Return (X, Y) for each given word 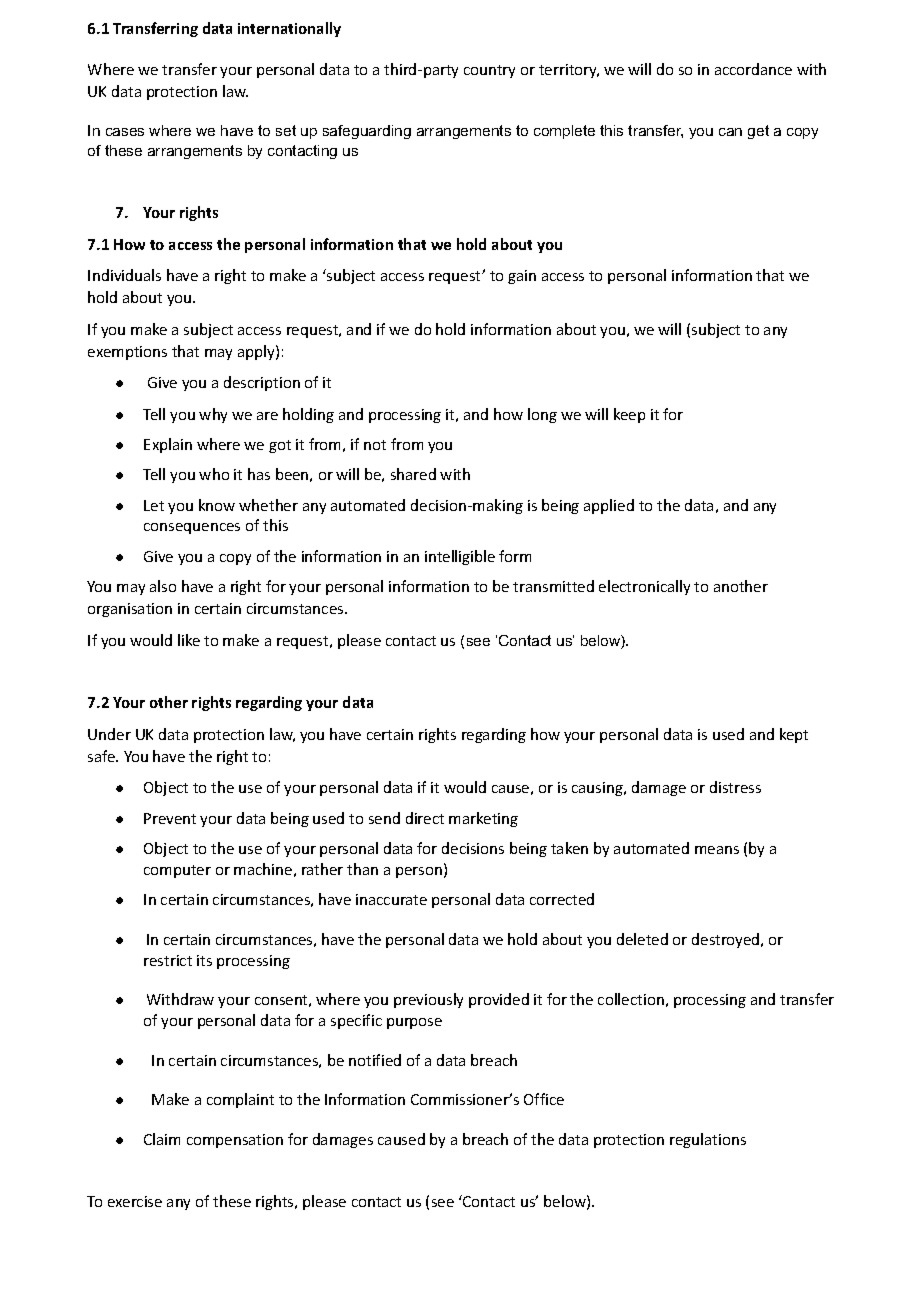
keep (629, 415)
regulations (708, 1140)
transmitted (553, 586)
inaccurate (391, 899)
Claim (162, 1139)
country (489, 71)
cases (125, 132)
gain (522, 277)
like (189, 640)
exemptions (127, 353)
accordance (753, 69)
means (717, 850)
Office (544, 1099)
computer (177, 871)
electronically (644, 587)
